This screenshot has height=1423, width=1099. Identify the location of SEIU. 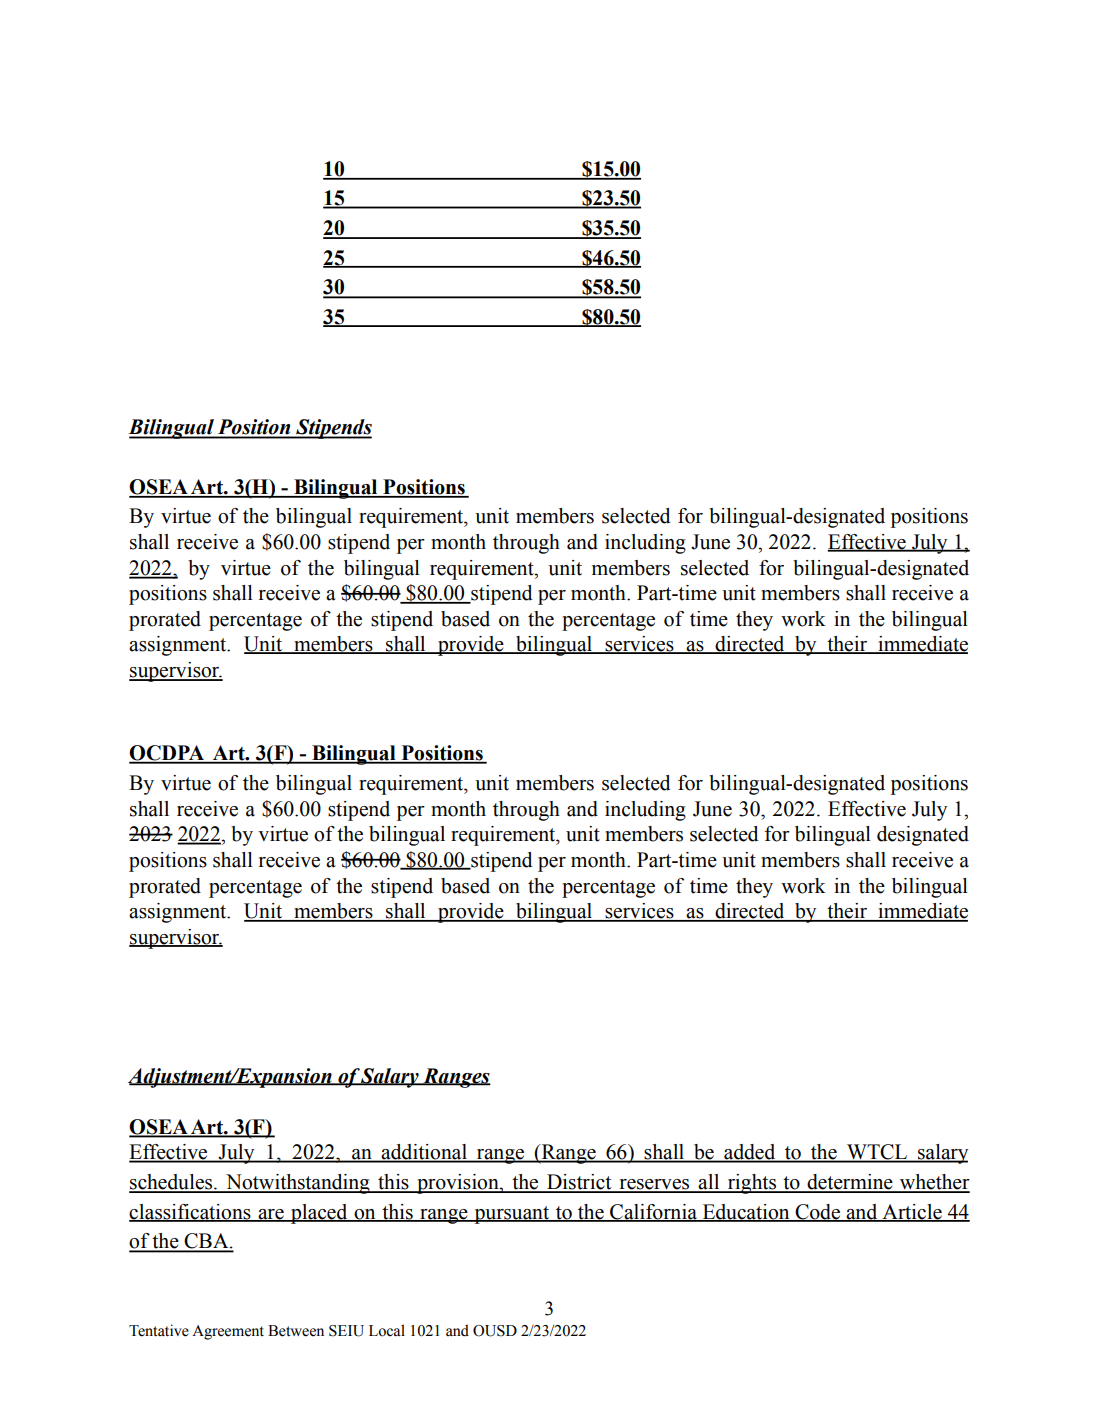
(346, 1331).
